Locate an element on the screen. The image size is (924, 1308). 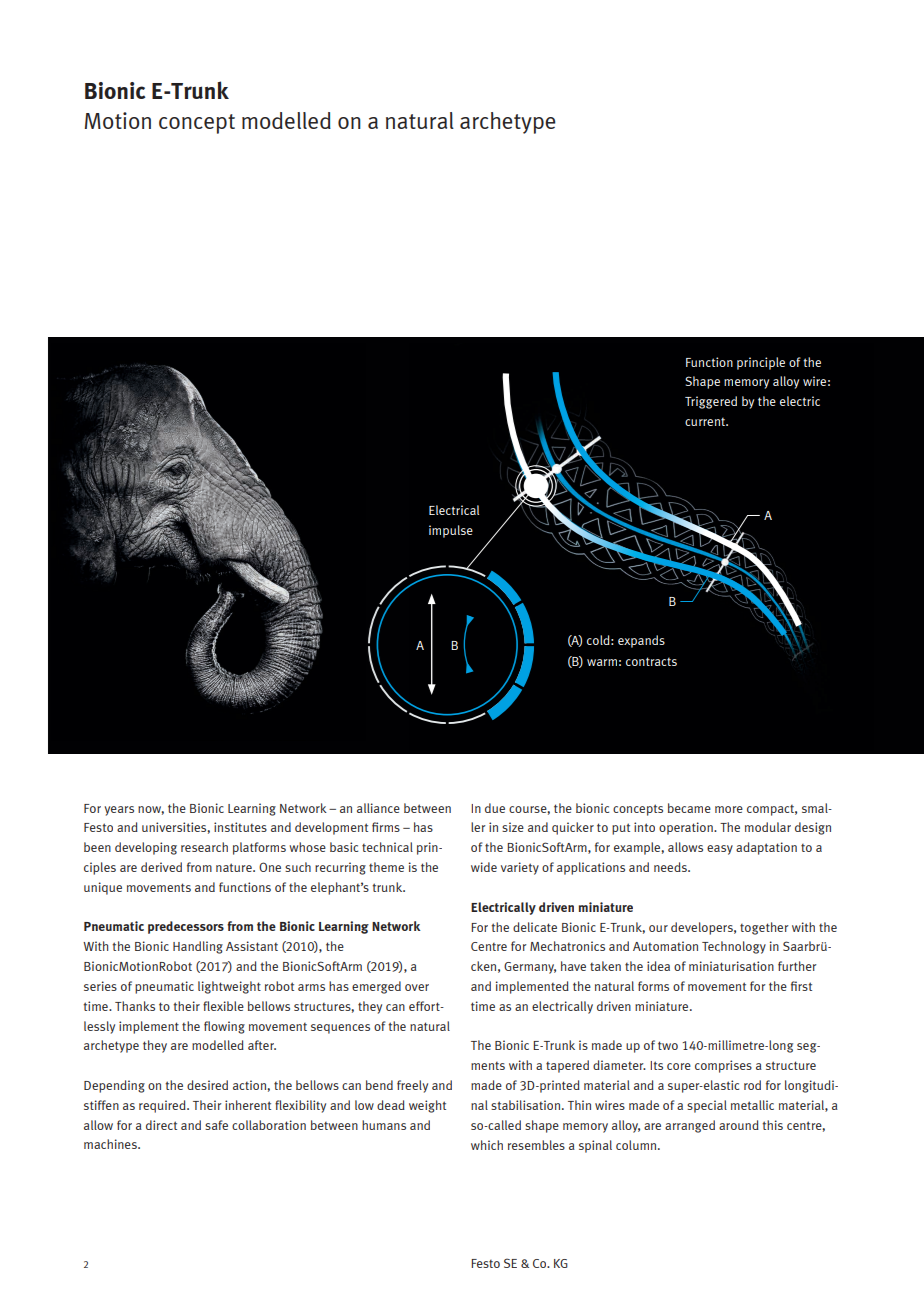
impulse is located at coordinates (451, 531).
